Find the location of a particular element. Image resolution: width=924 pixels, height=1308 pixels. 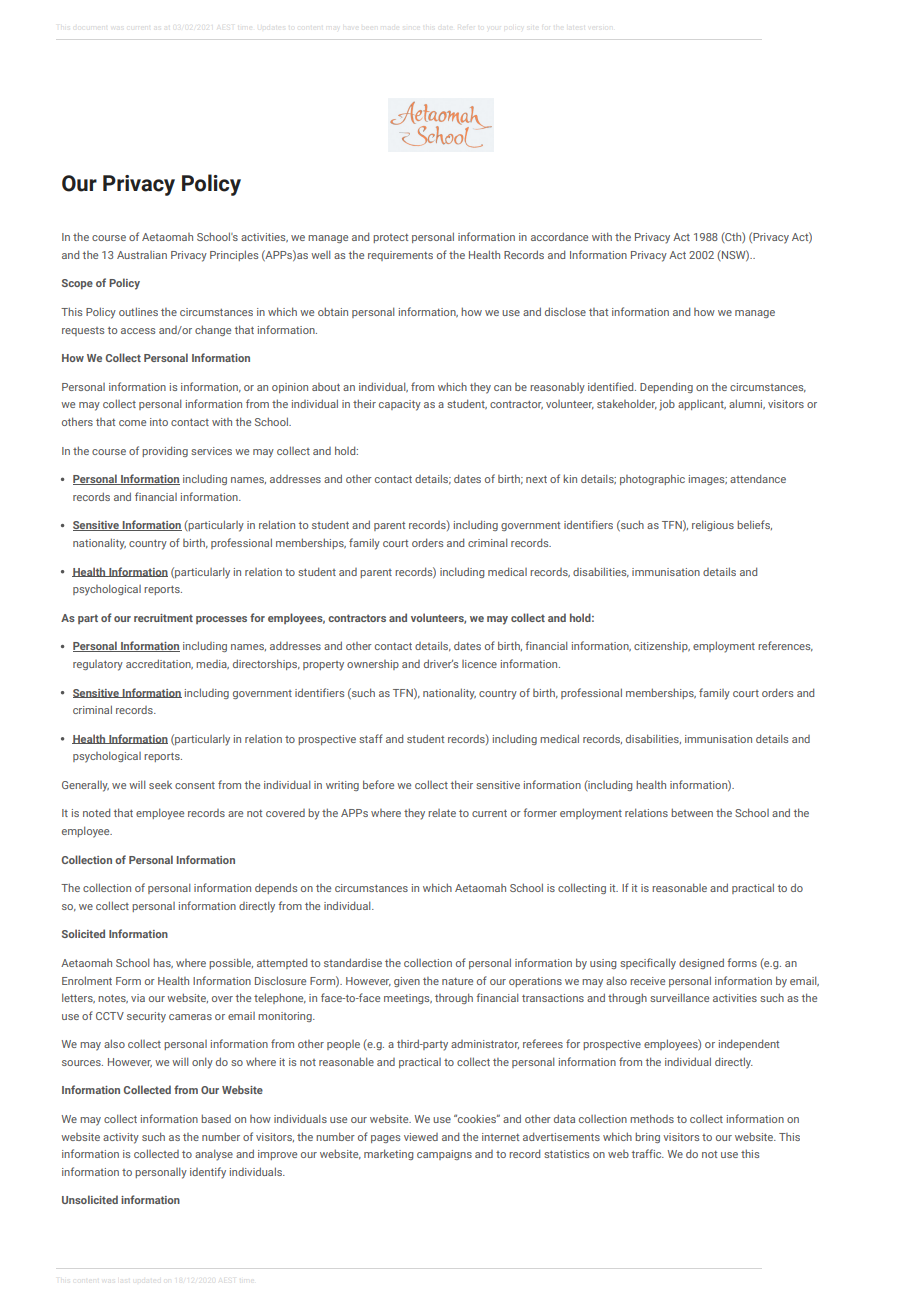

accordance is located at coordinates (559, 236).
